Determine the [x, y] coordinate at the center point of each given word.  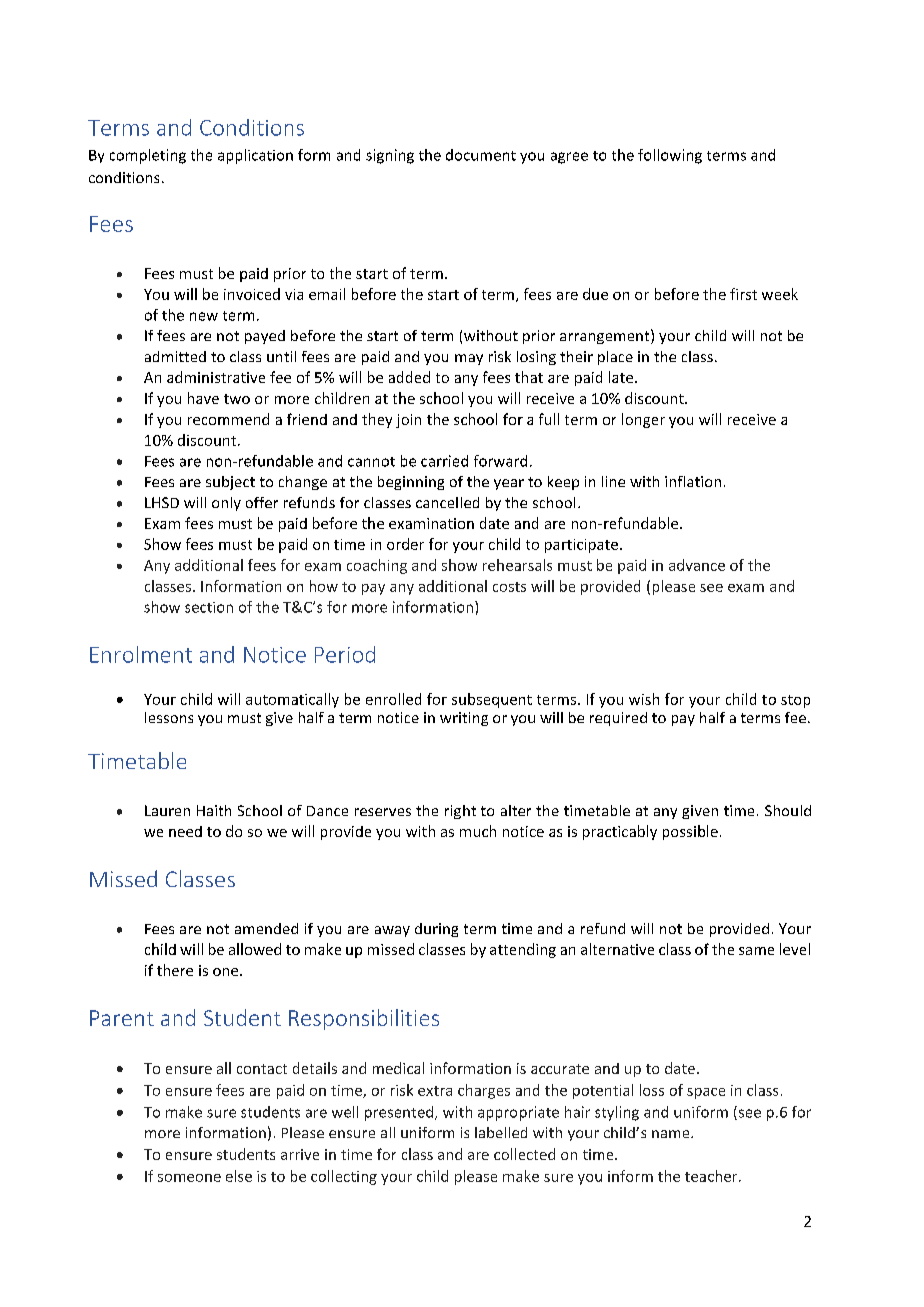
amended [266, 928]
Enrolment [141, 654]
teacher [712, 1176]
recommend [228, 419]
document [481, 155]
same [756, 951]
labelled [501, 1132]
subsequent [492, 700]
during [436, 930]
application [255, 156]
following [670, 156]
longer [643, 420]
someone [189, 1178]
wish [644, 699]
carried [444, 461]
